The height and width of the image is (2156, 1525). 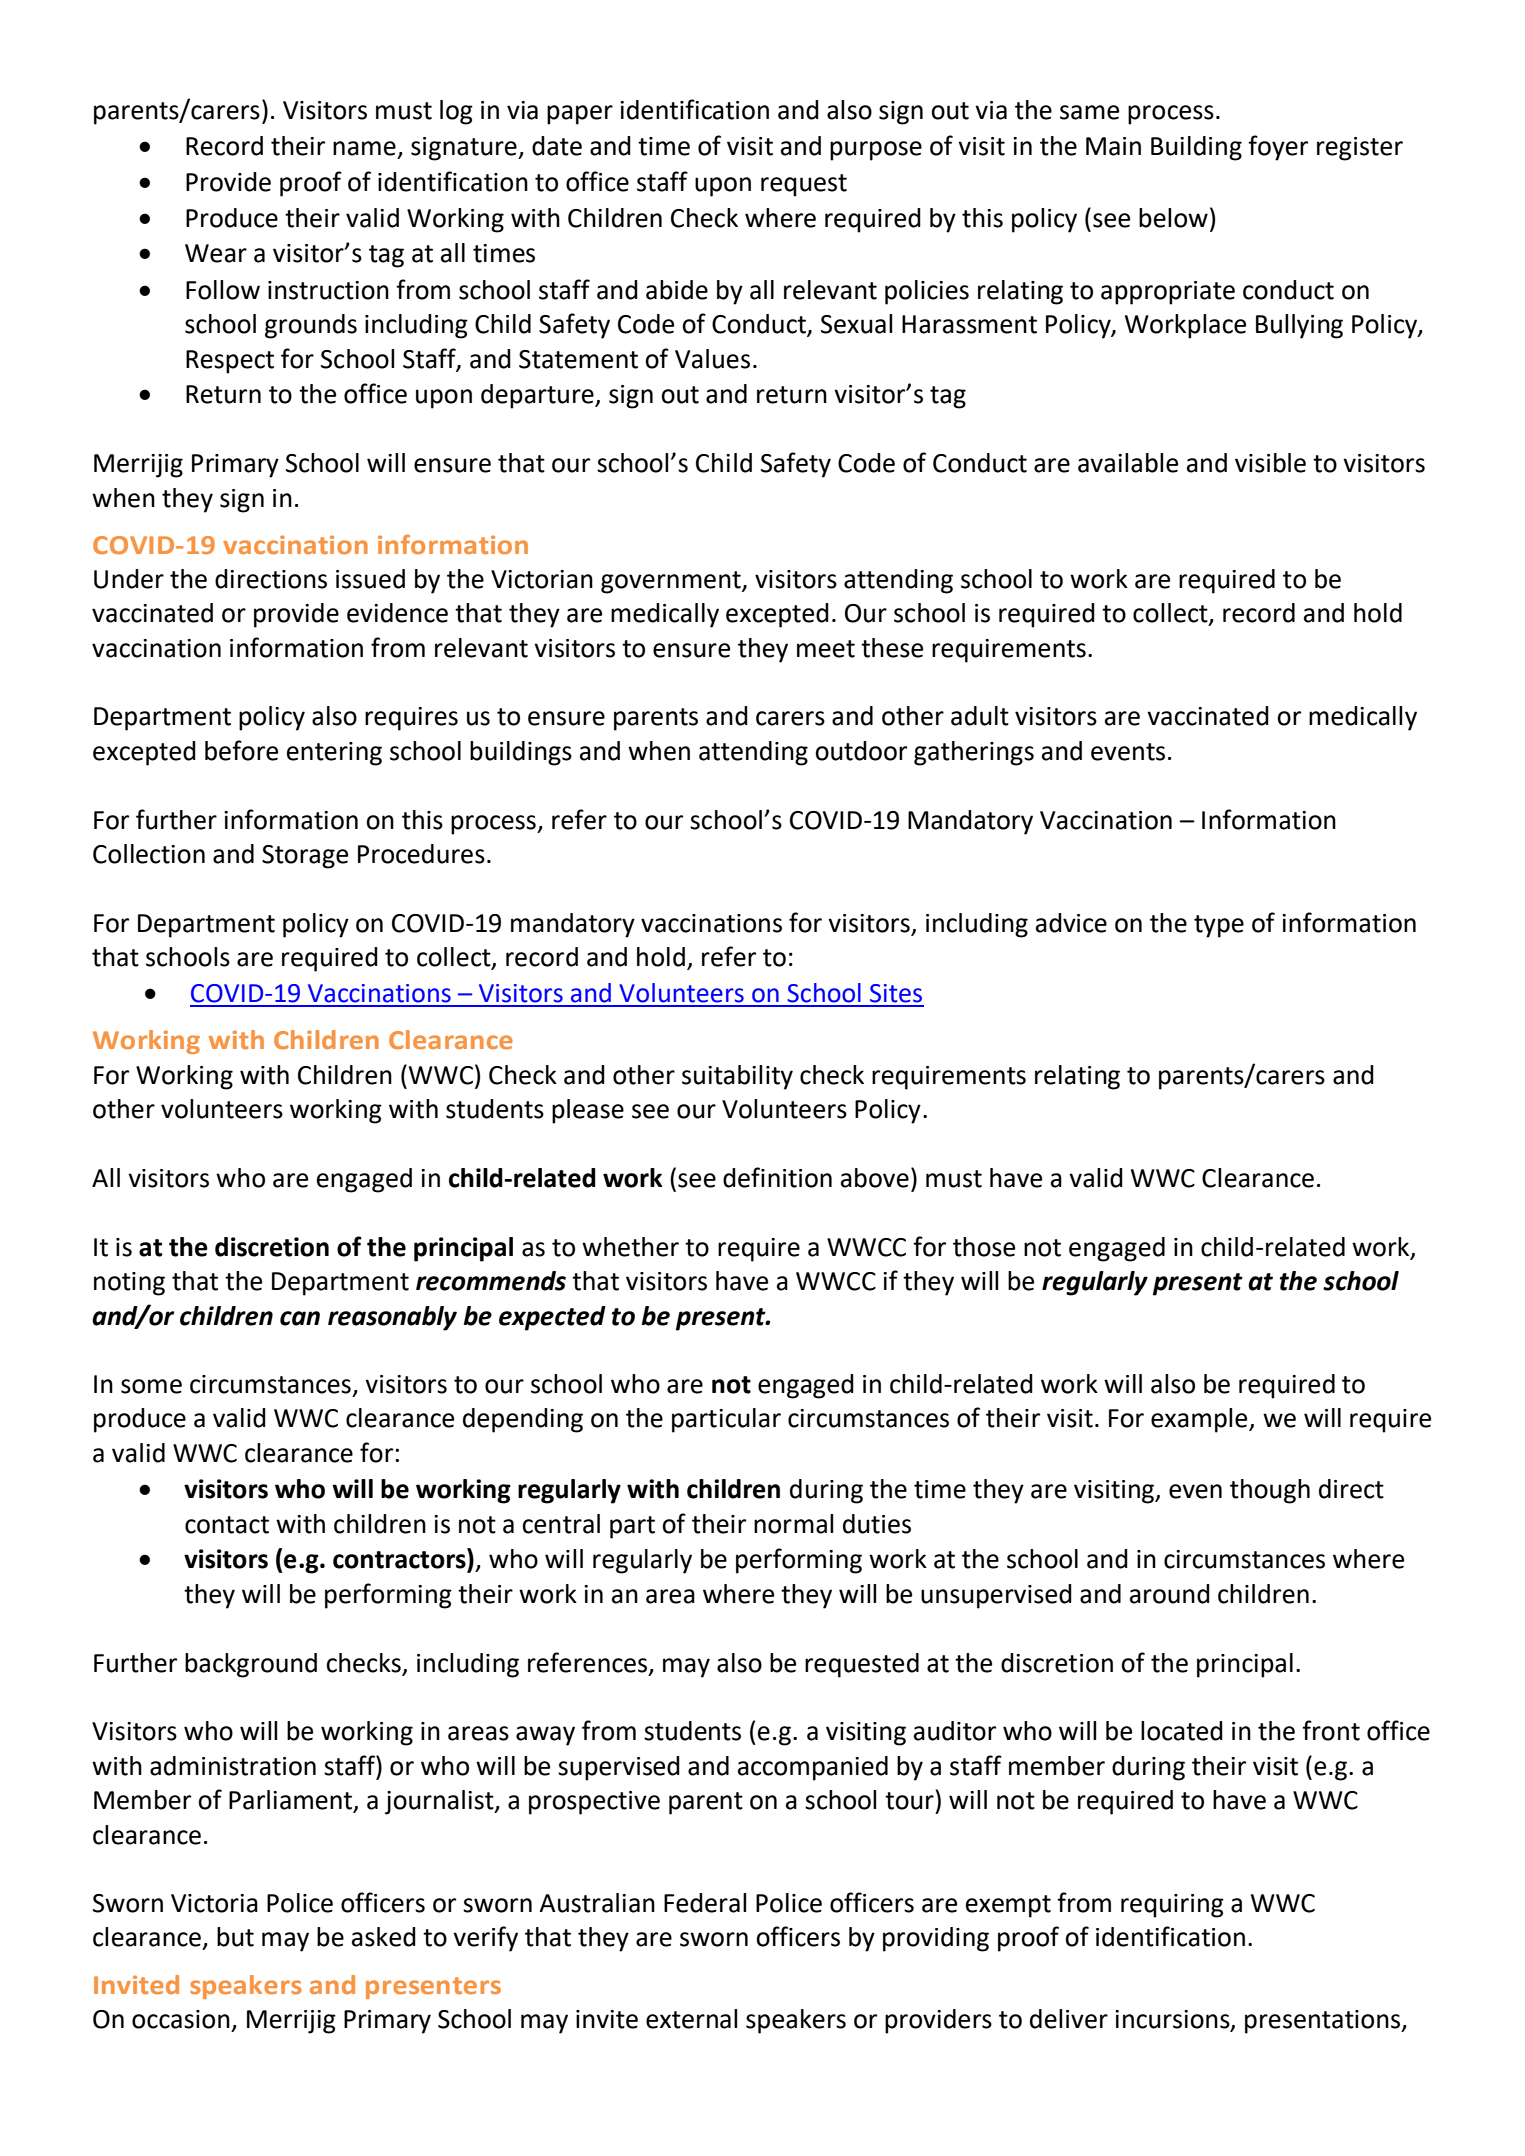 What do you see at coordinates (235, 1937) in the image?
I see `but` at bounding box center [235, 1937].
